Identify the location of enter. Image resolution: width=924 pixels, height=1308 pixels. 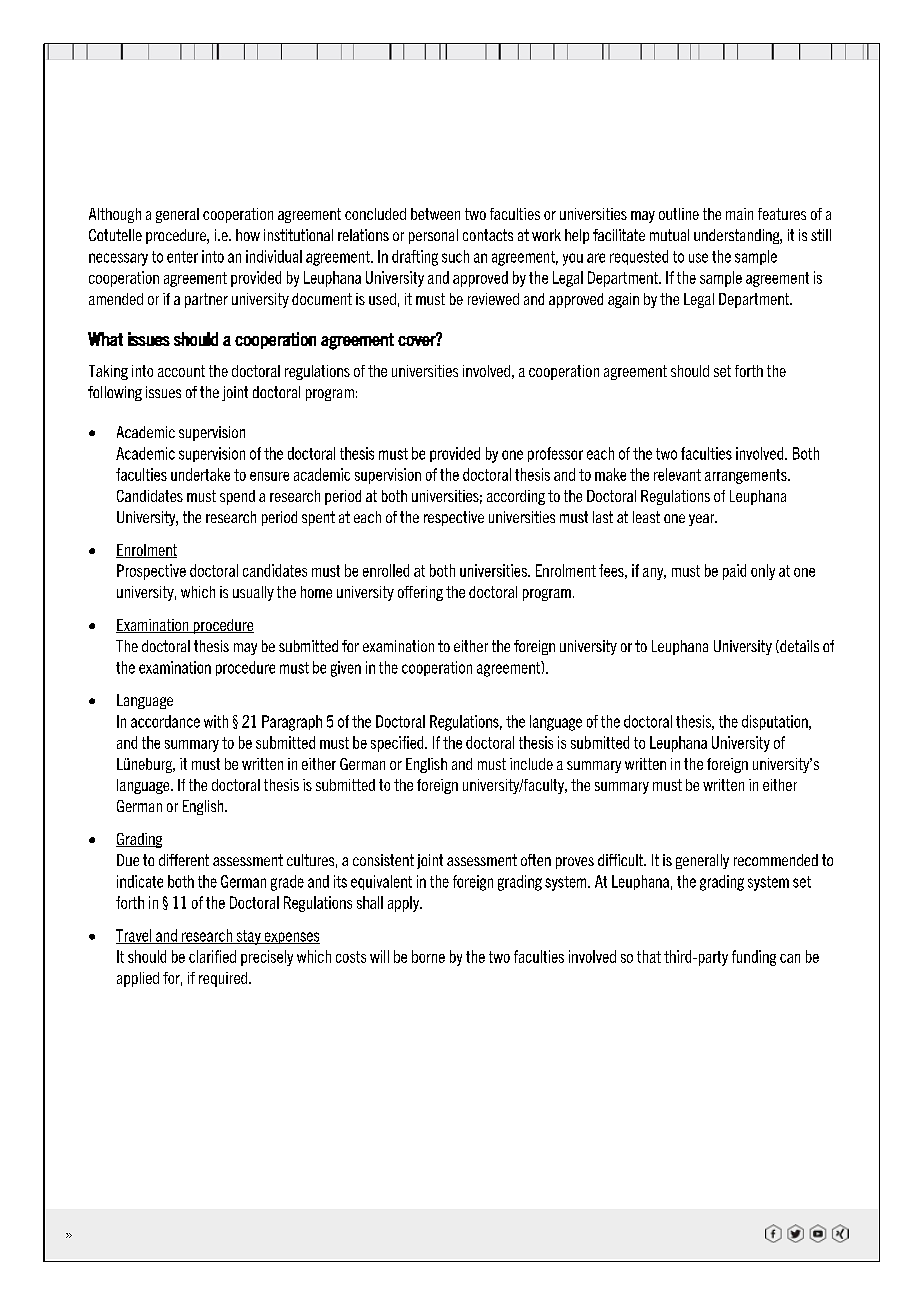
(182, 257).
